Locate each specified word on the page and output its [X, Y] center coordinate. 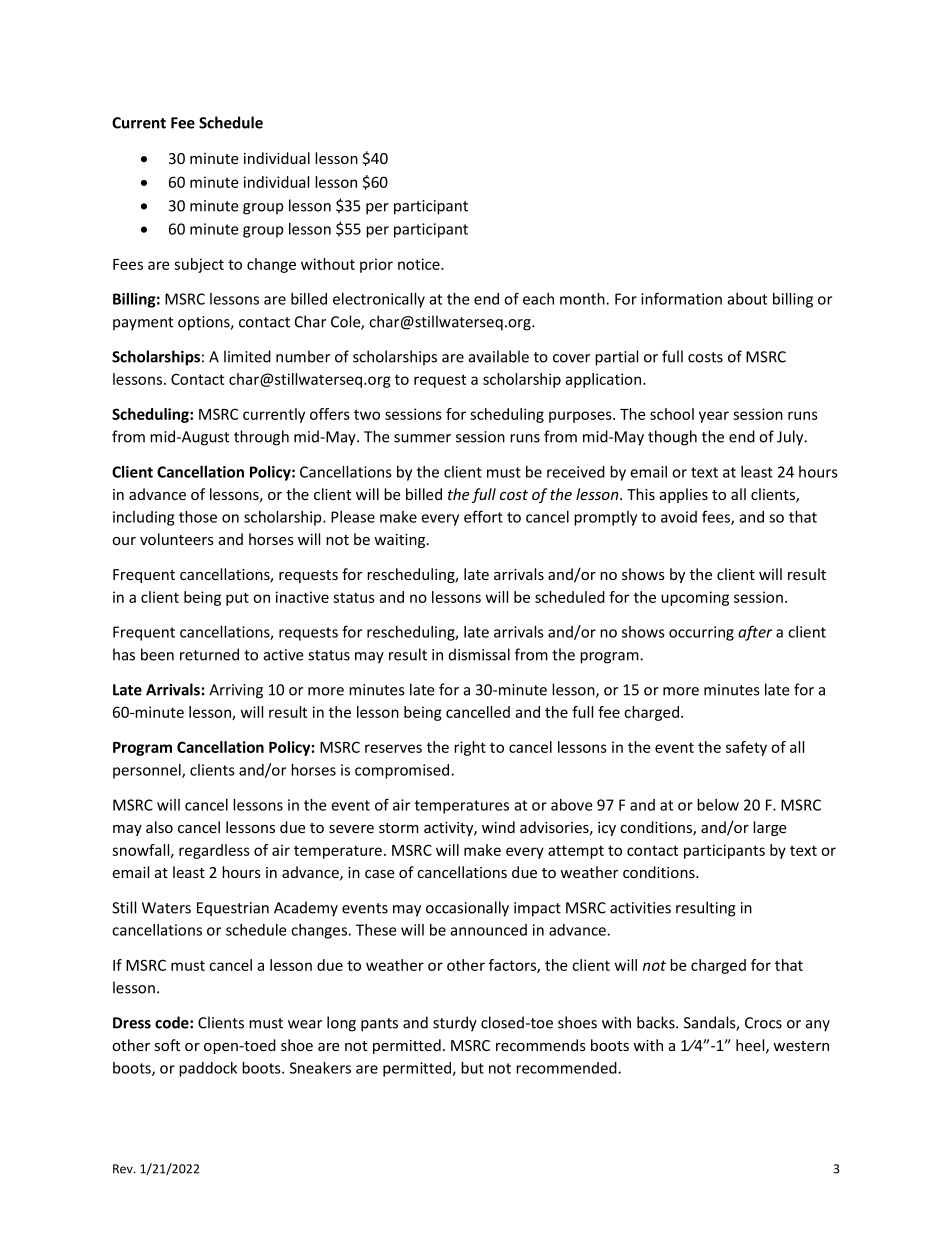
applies [684, 495]
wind [498, 827]
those [198, 517]
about [747, 299]
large [770, 828]
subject [199, 265]
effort [483, 516]
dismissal [479, 654]
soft [167, 1045]
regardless [214, 851]
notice [420, 264]
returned [209, 654]
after [755, 633]
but [472, 1068]
